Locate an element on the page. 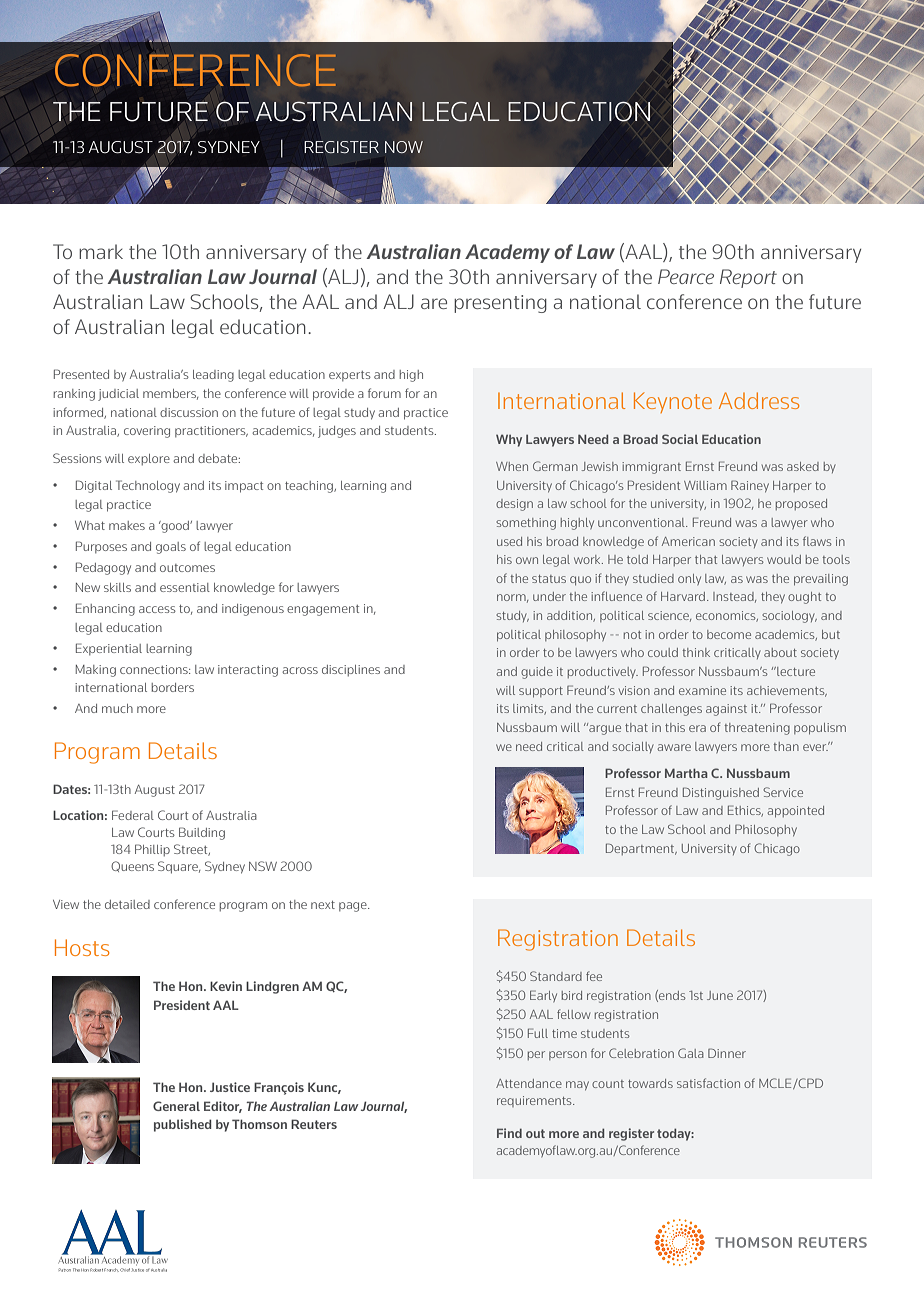 The image size is (924, 1308). goals is located at coordinates (171, 548).
